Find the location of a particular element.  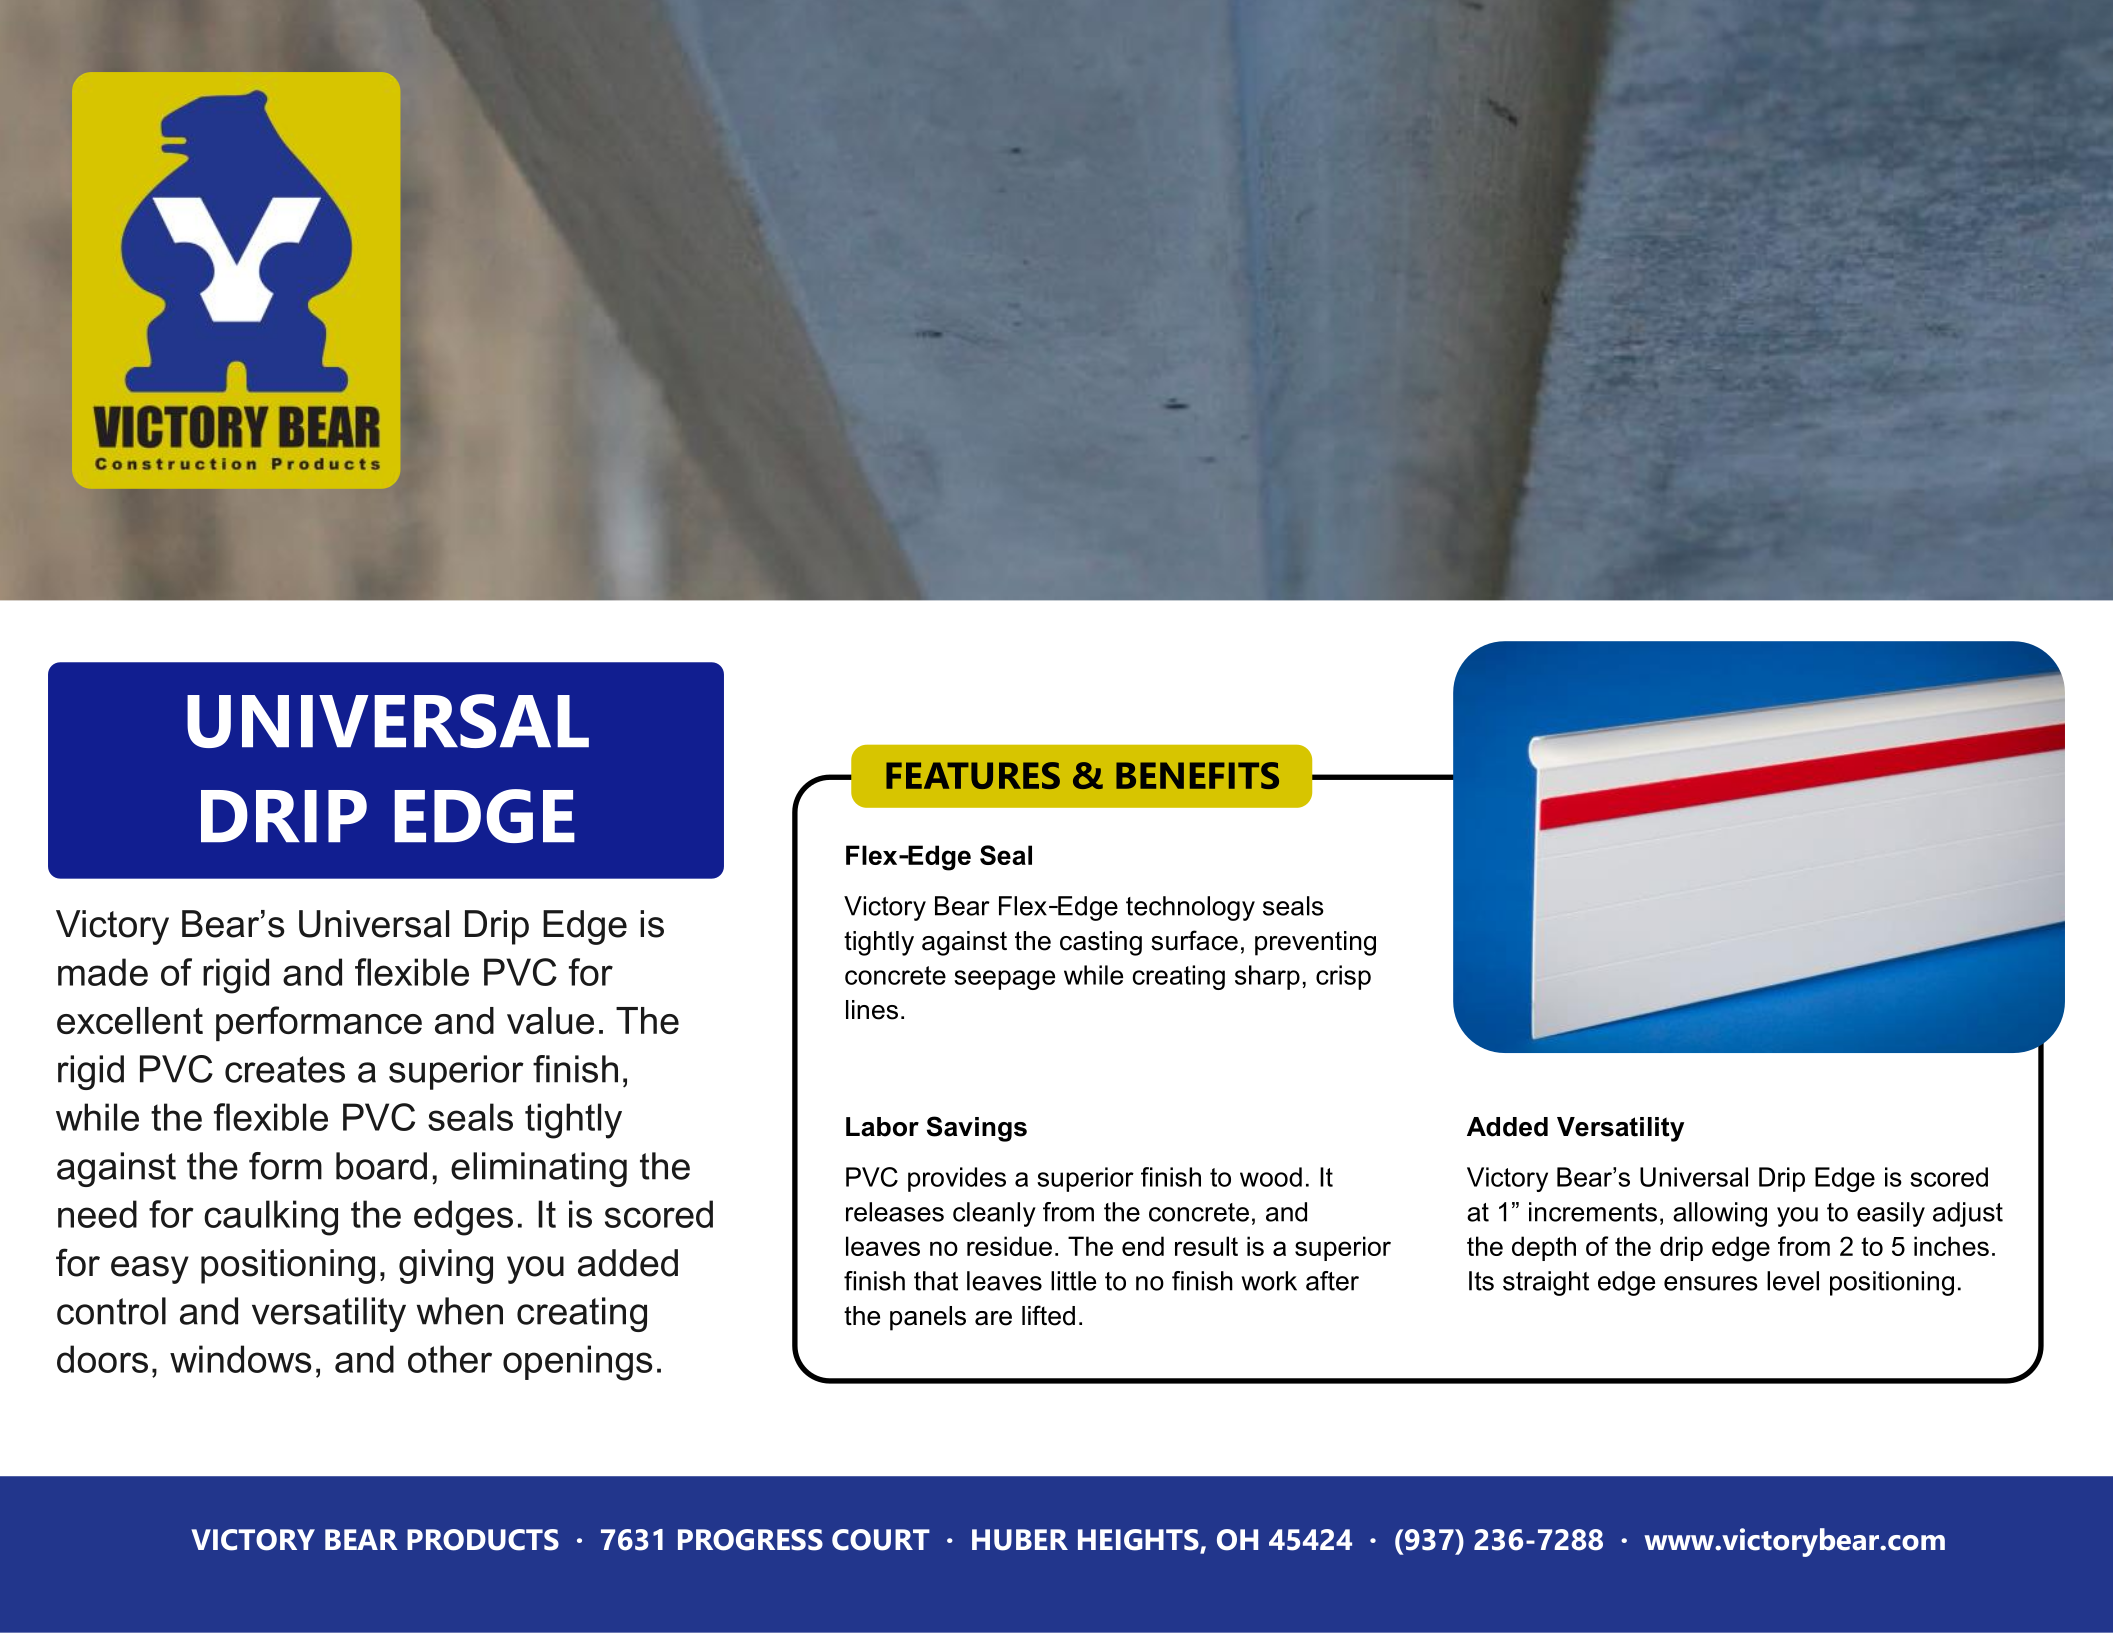

FEATURES is located at coordinates (973, 775).
